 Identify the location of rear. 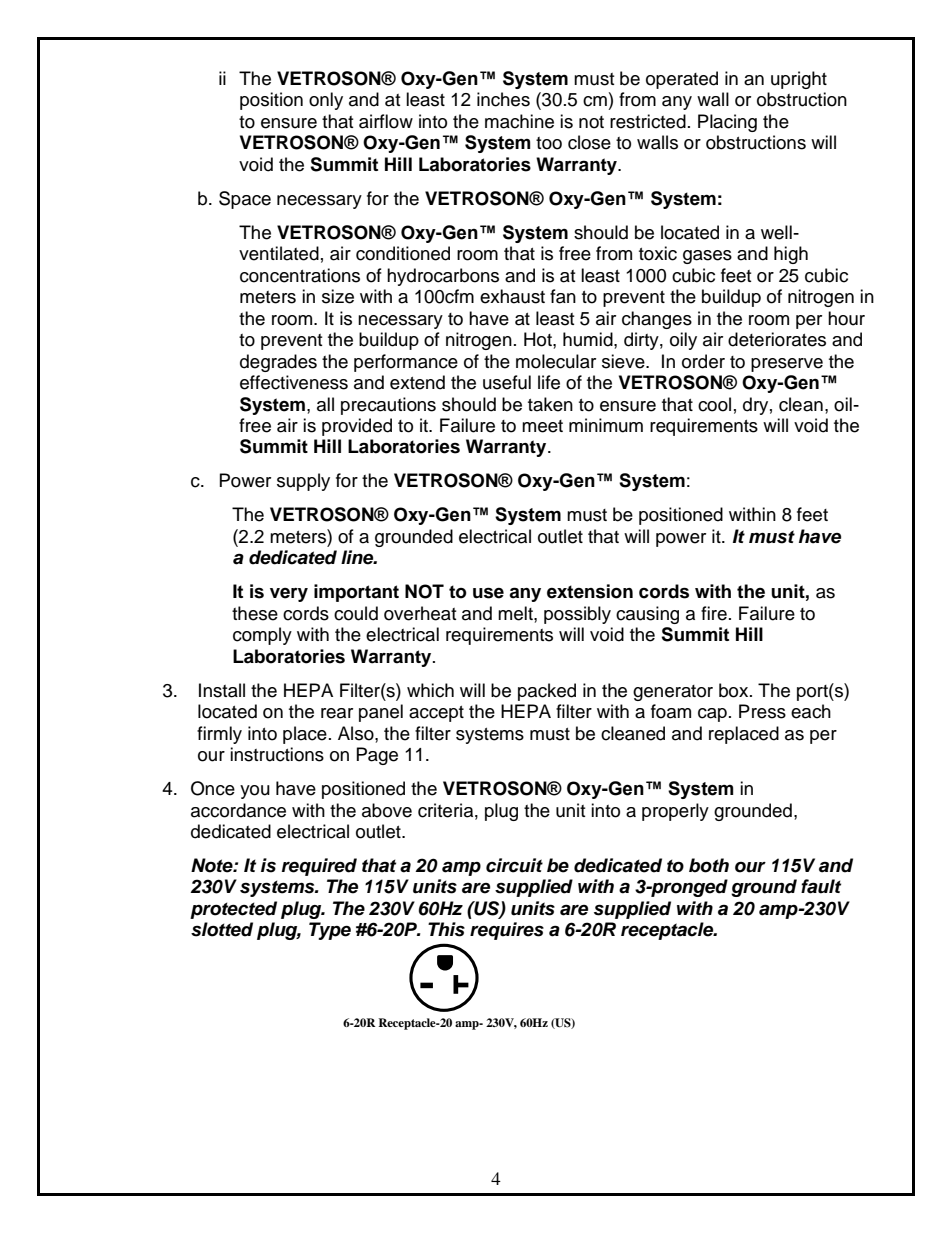
(337, 713).
